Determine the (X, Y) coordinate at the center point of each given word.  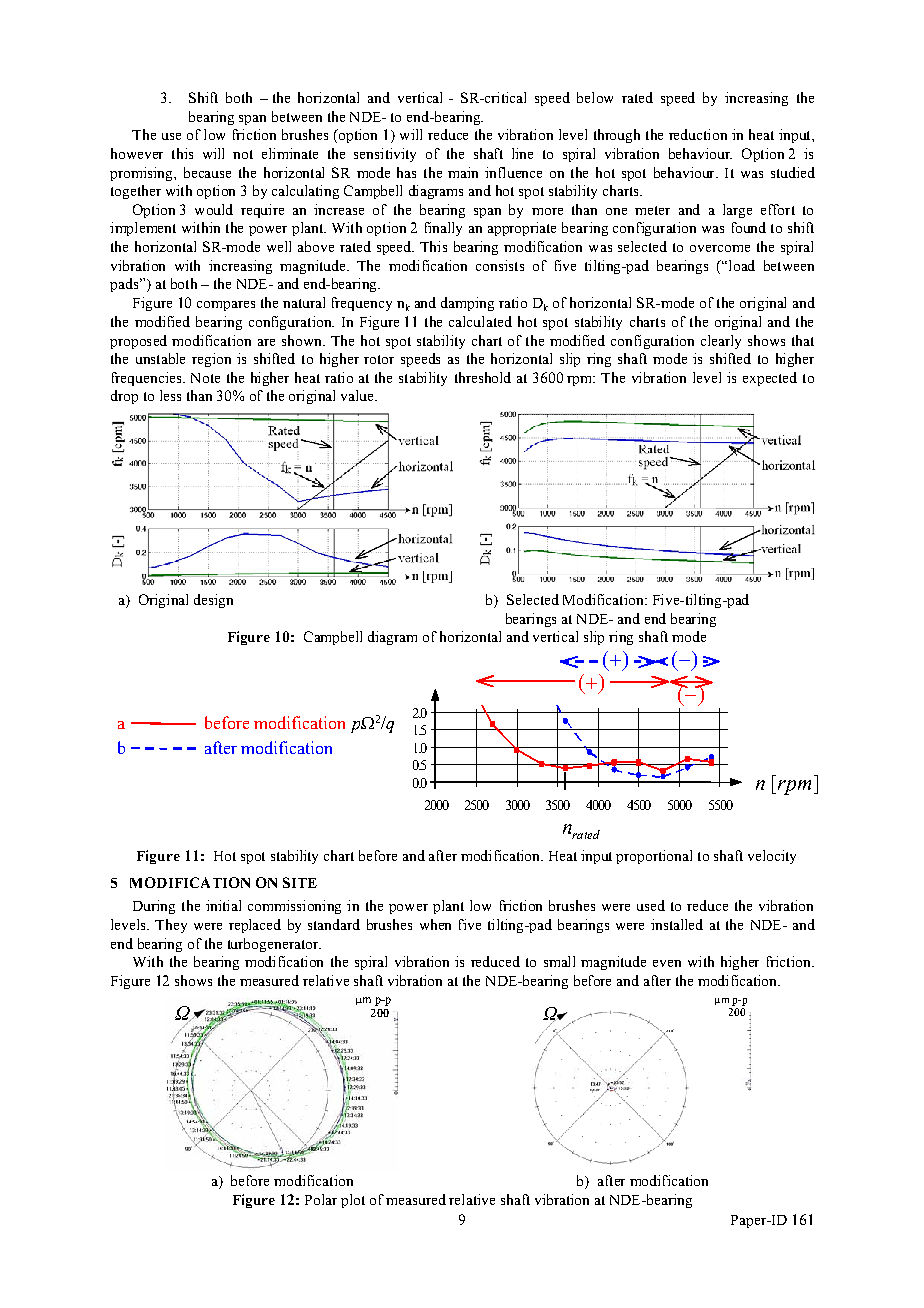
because (207, 172)
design (213, 601)
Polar (321, 1199)
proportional (654, 857)
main (463, 172)
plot (353, 1201)
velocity (772, 857)
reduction (698, 134)
